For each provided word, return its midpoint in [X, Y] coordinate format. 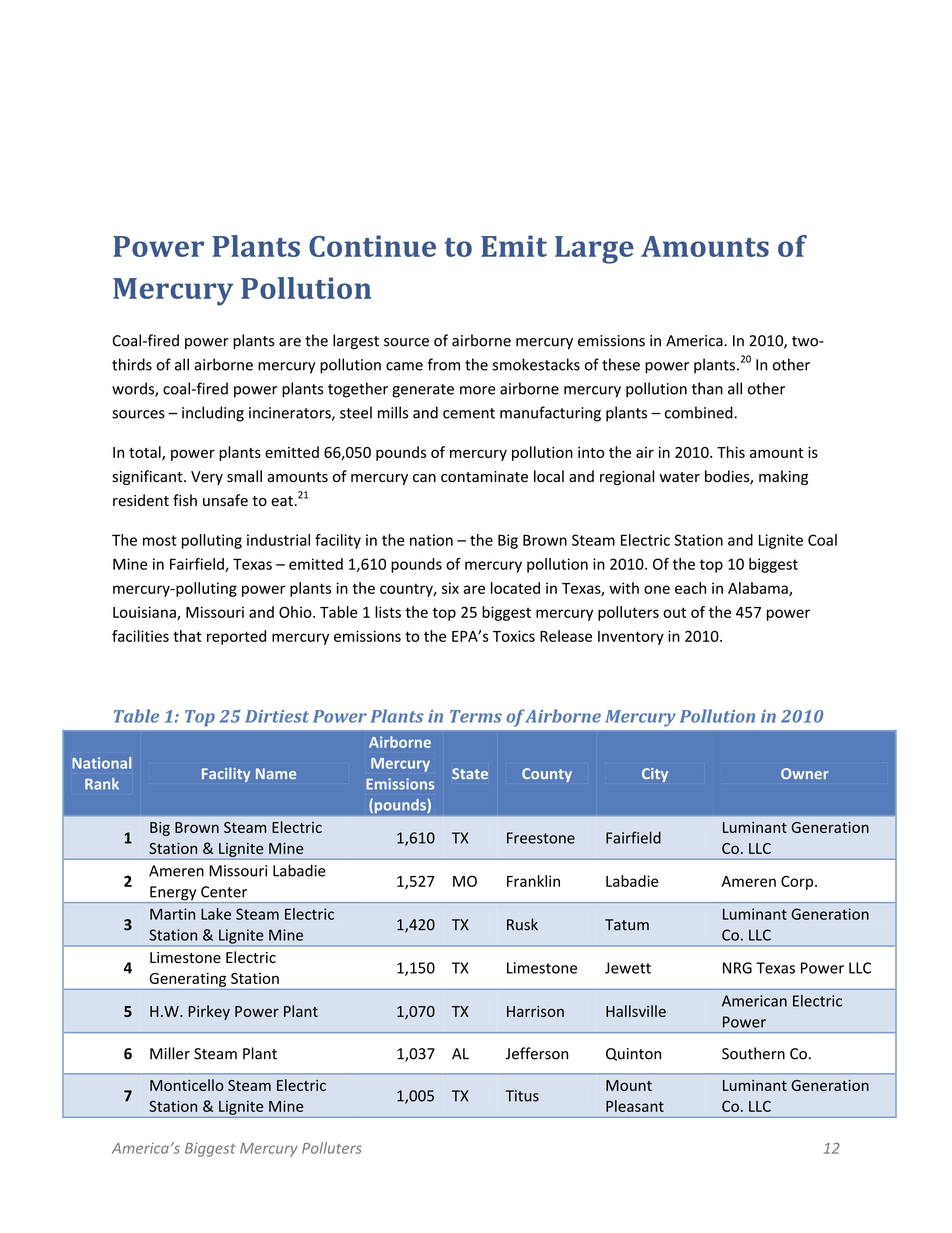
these [621, 364]
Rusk [522, 924]
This [731, 452]
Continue [372, 246]
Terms [476, 716]
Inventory [631, 638]
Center [224, 892]
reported [236, 637]
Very [207, 478]
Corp [798, 882]
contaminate [484, 477]
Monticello [187, 1085]
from [443, 364]
